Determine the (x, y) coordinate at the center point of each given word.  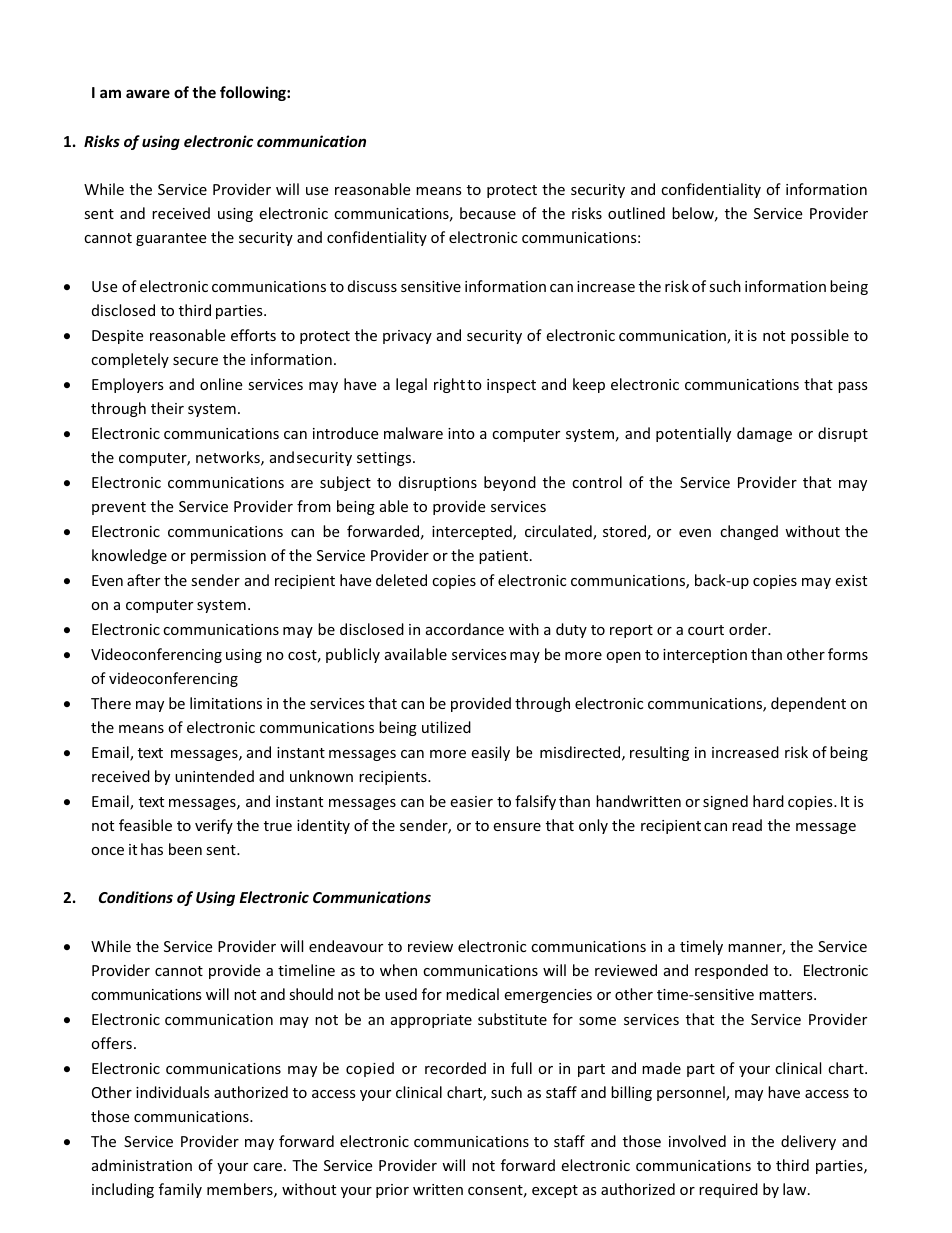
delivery (808, 1142)
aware (148, 93)
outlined (636, 213)
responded (731, 971)
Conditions (136, 897)
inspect (511, 386)
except (555, 1191)
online (221, 384)
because (488, 213)
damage (764, 434)
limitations (226, 703)
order (749, 629)
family (180, 1190)
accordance (465, 629)
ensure (517, 827)
